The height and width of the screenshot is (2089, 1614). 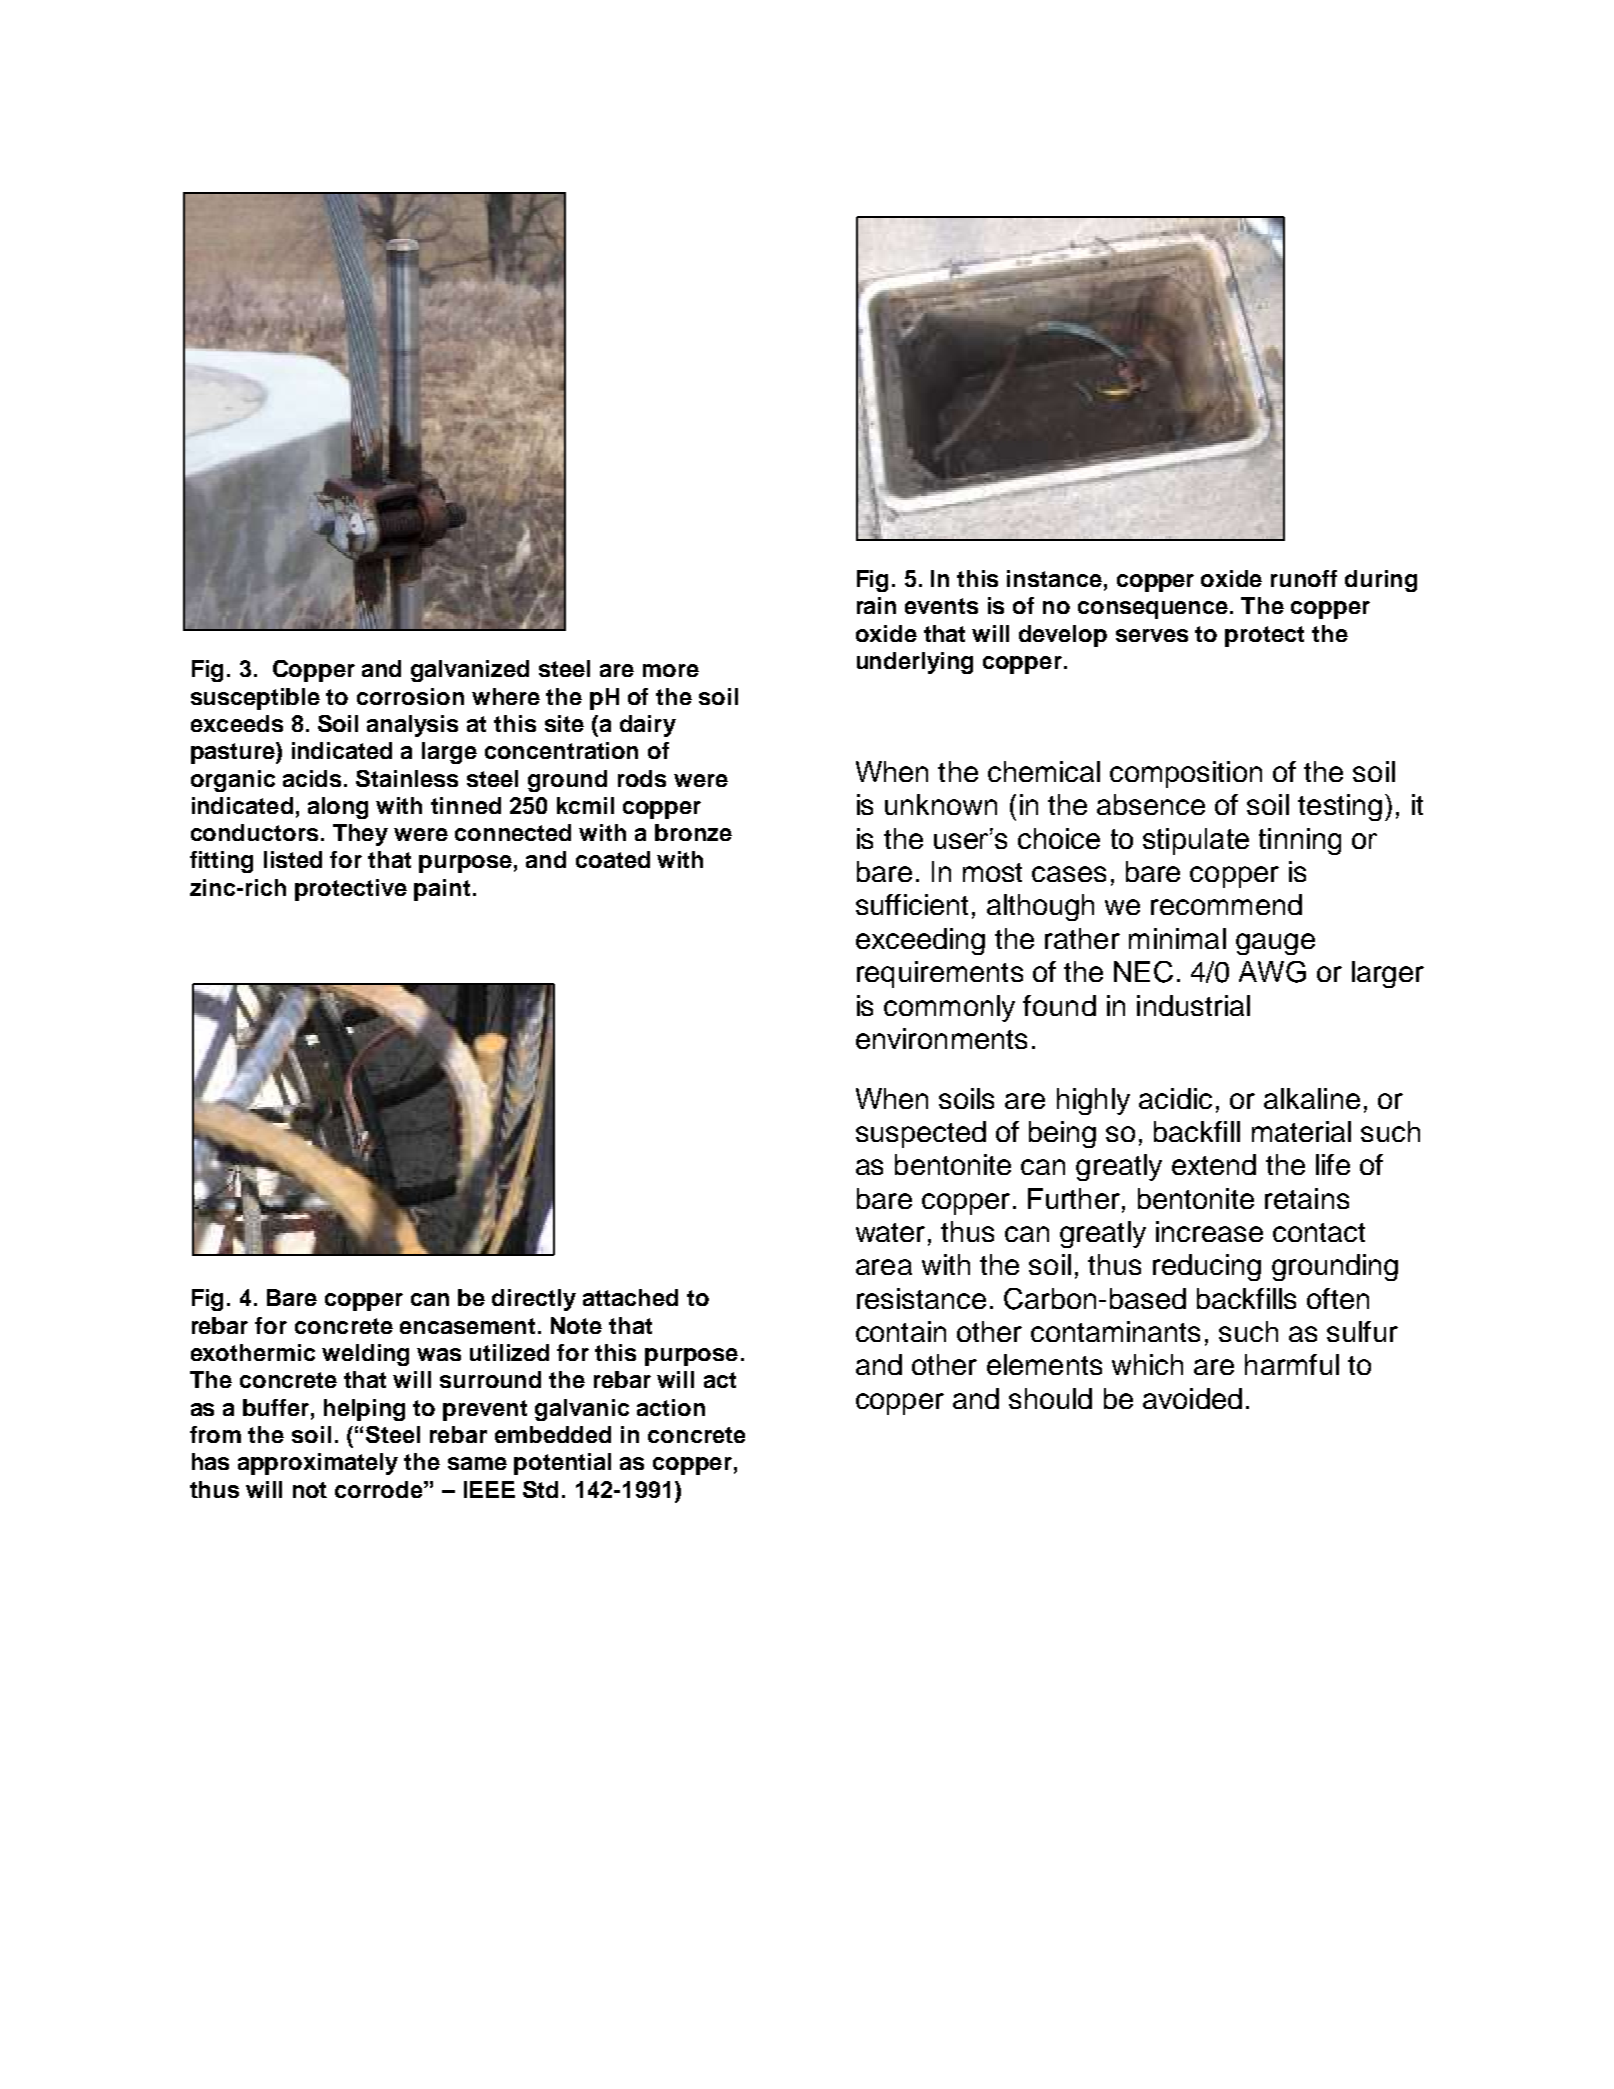 I want to click on avoided, so click(x=1192, y=1398).
